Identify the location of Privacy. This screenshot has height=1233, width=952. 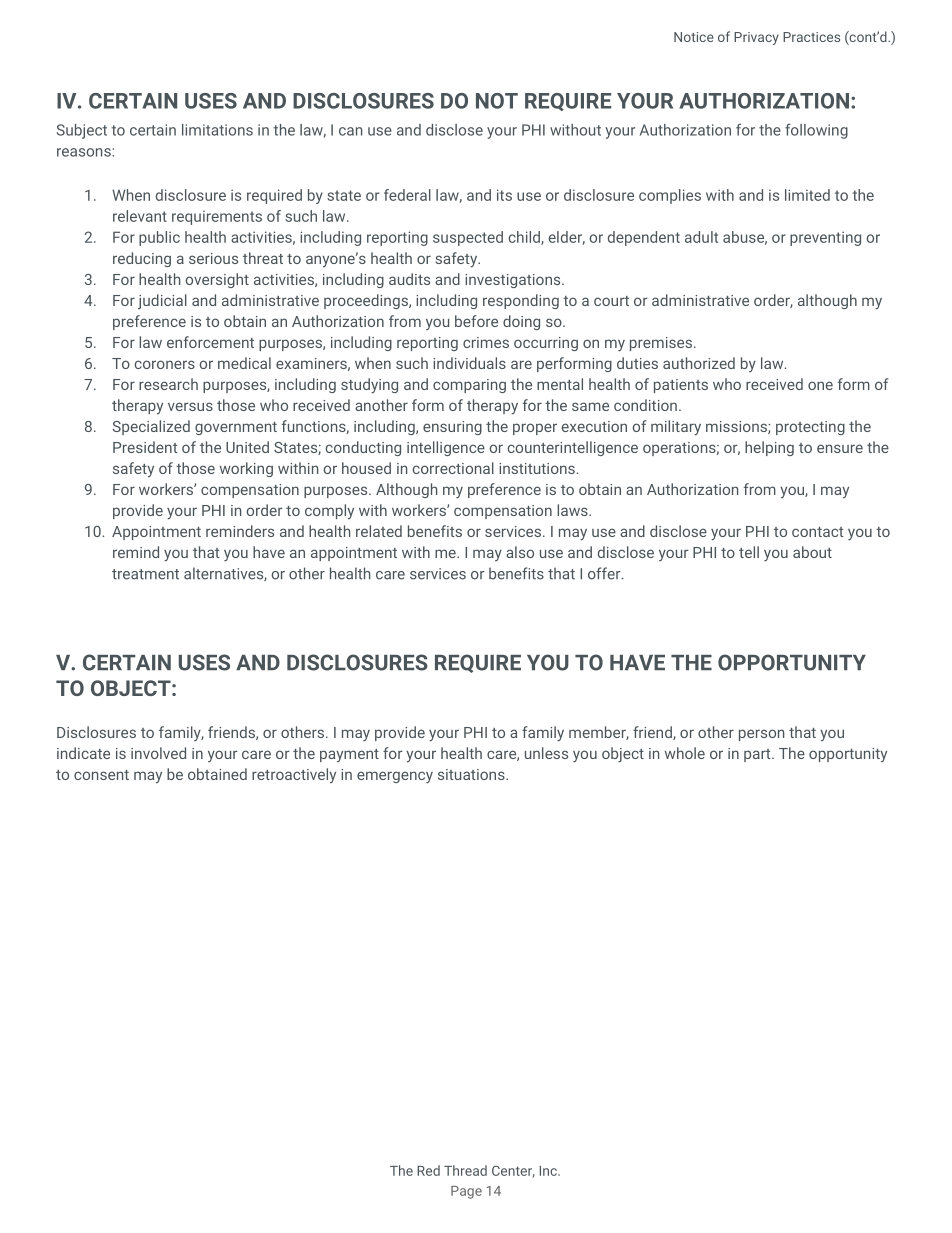
(756, 38).
